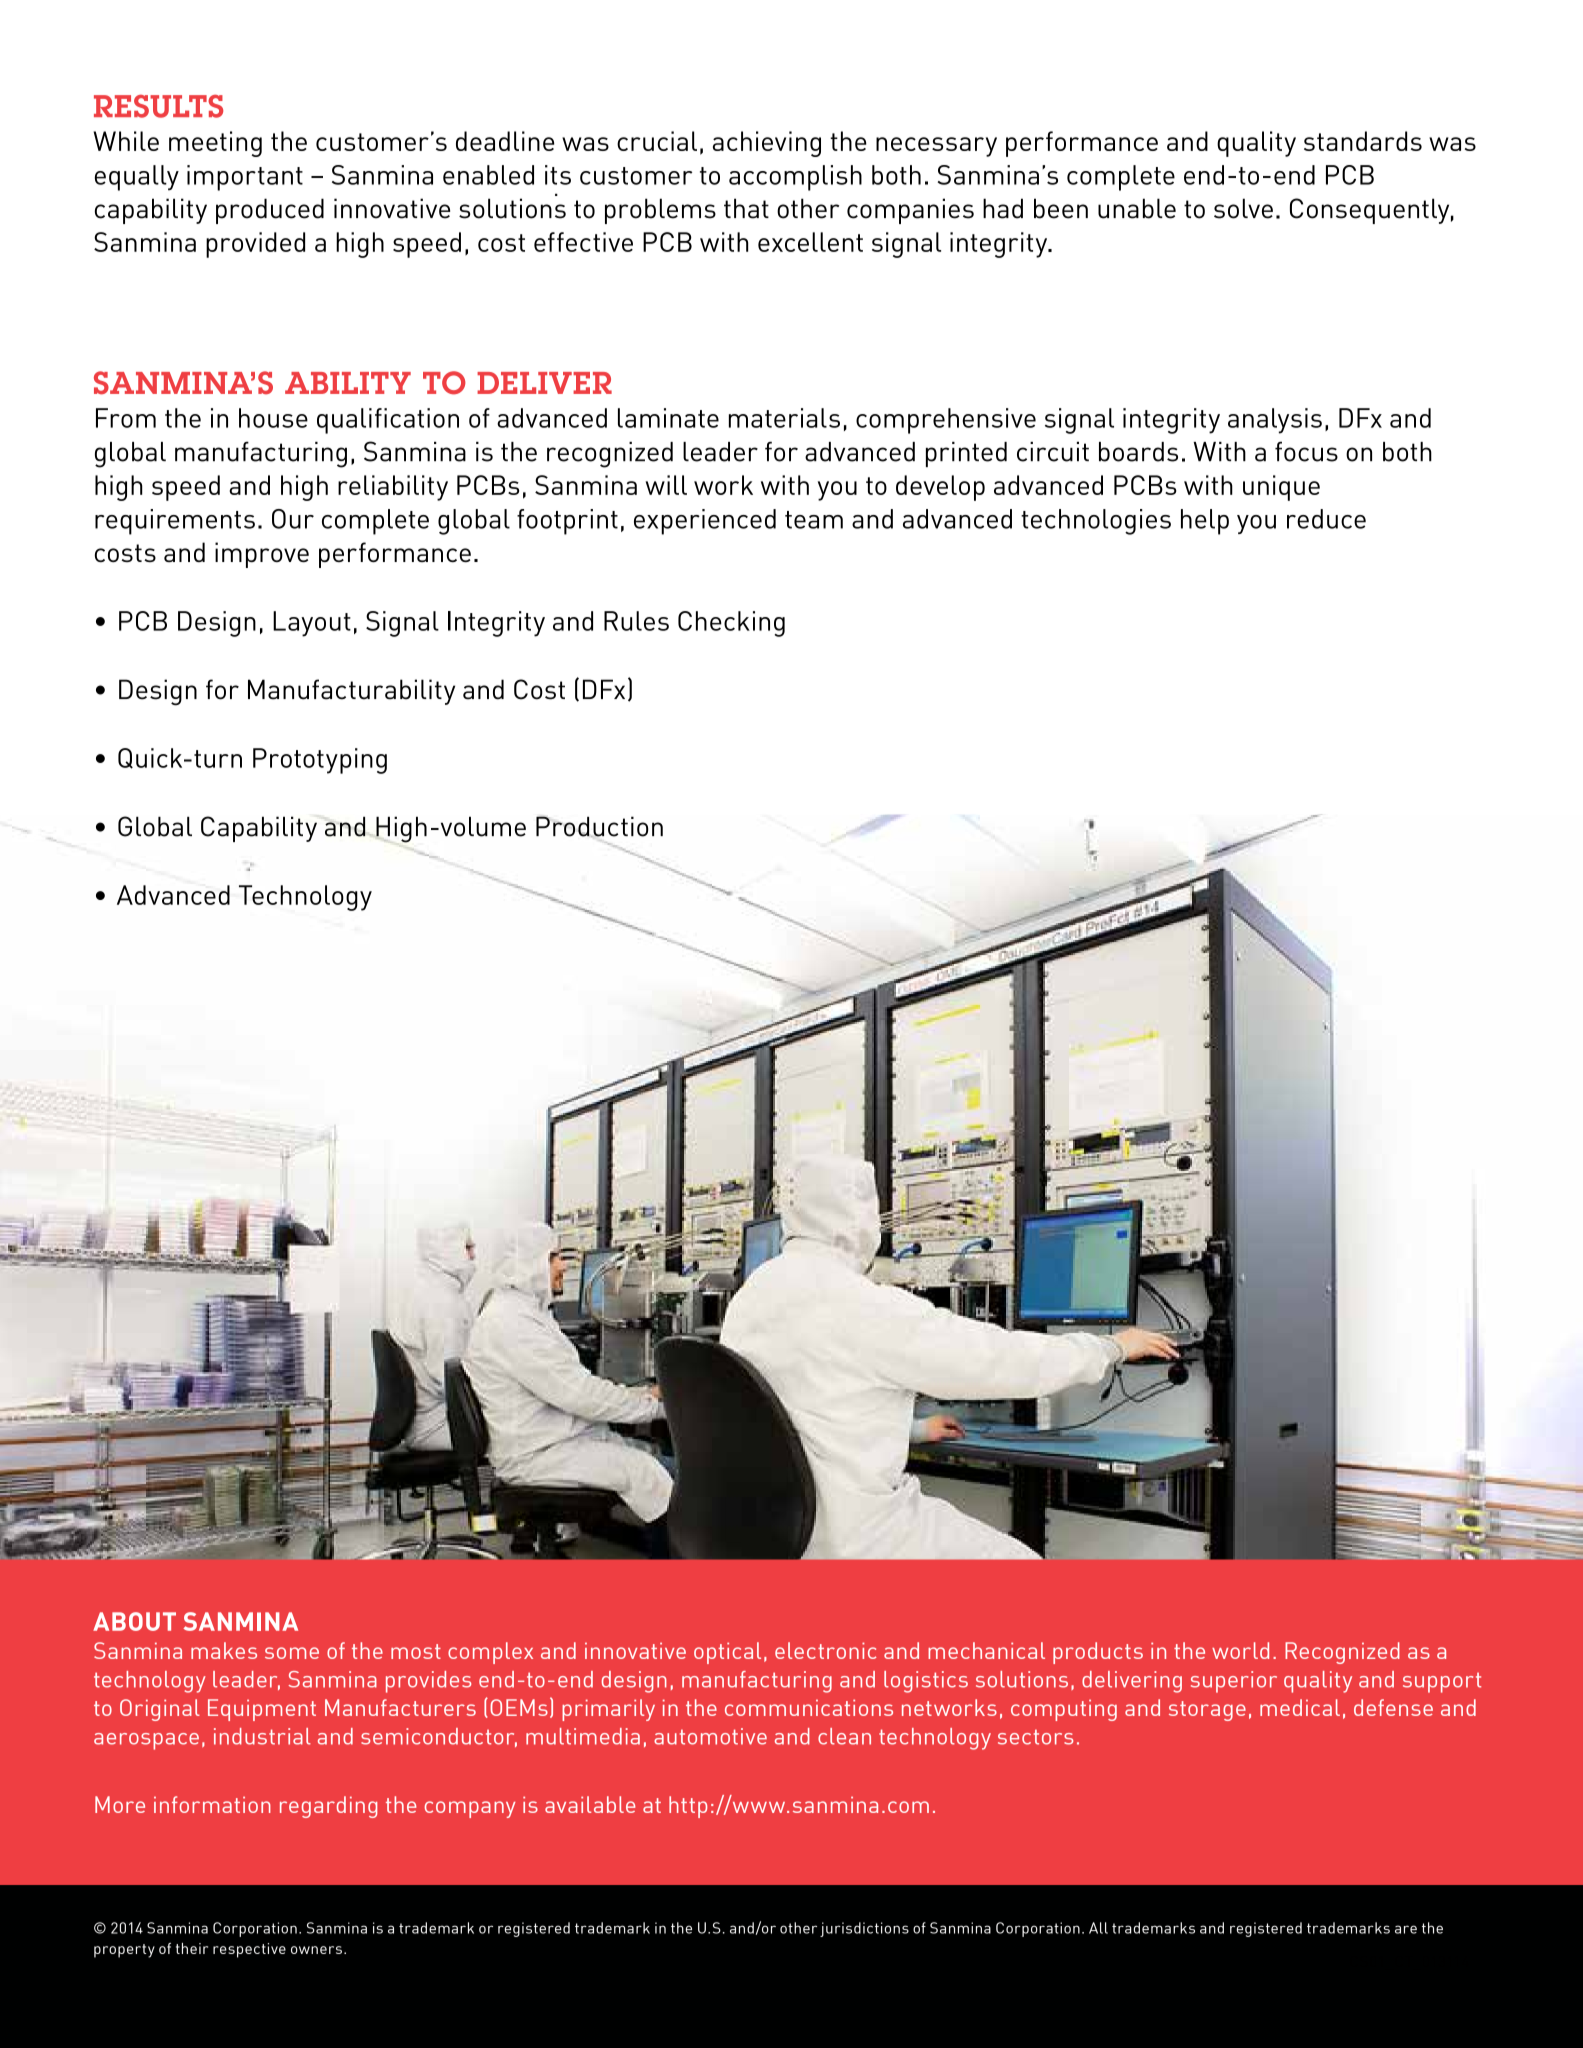 The image size is (1583, 2048). Describe the element at coordinates (795, 178) in the screenshot. I see `accomplish` at that location.
